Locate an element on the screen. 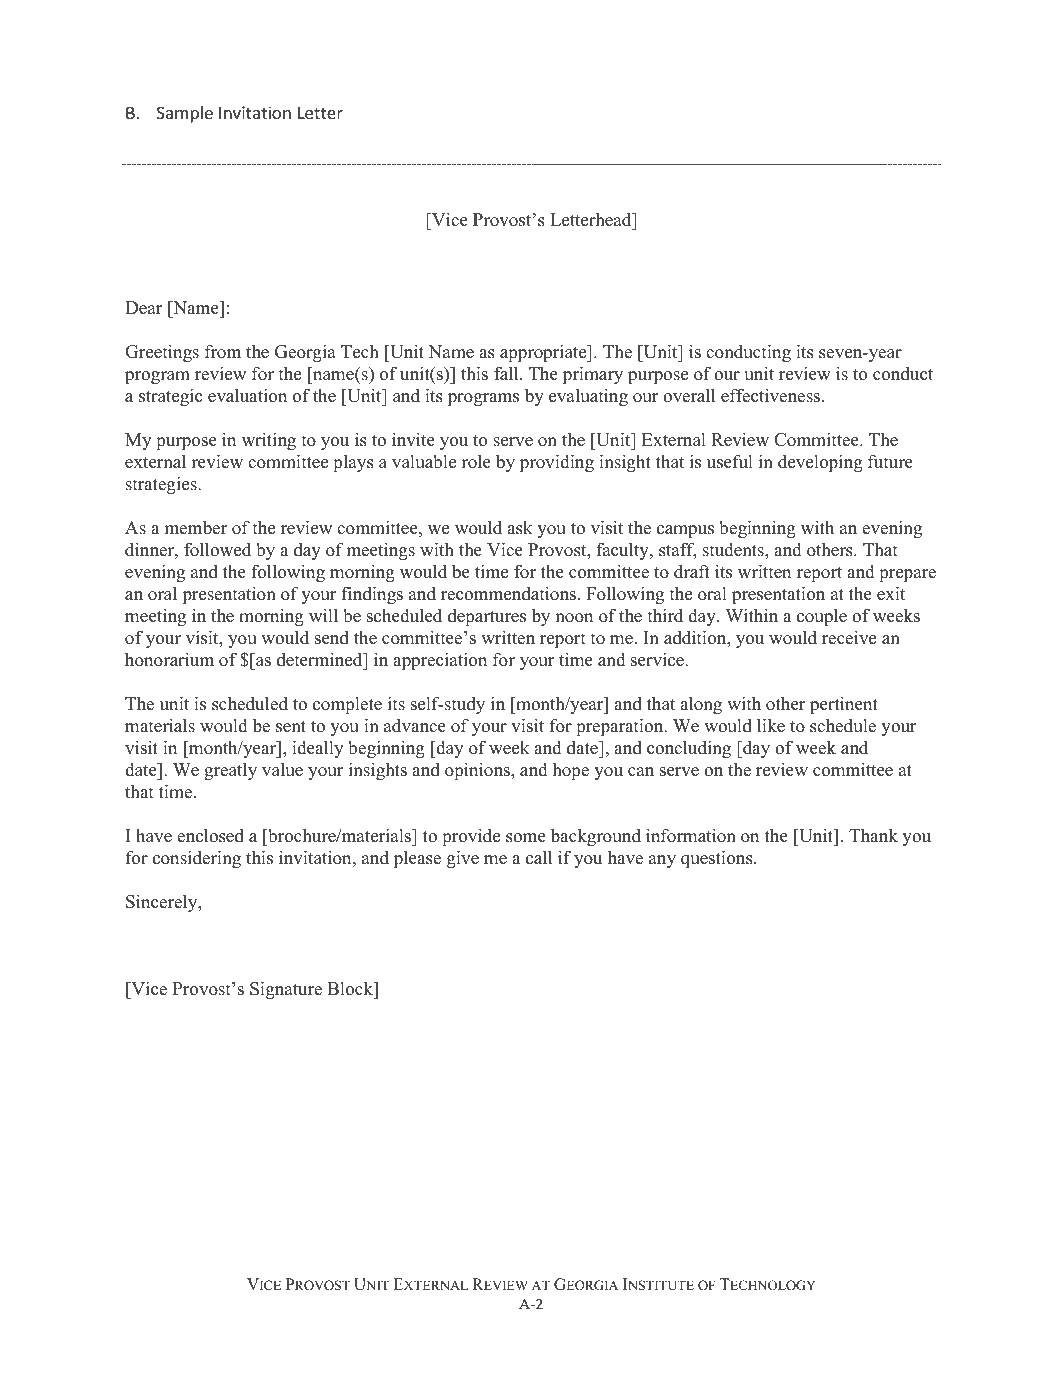 This screenshot has height=1376, width=1063. evaluation is located at coordinates (247, 395).
